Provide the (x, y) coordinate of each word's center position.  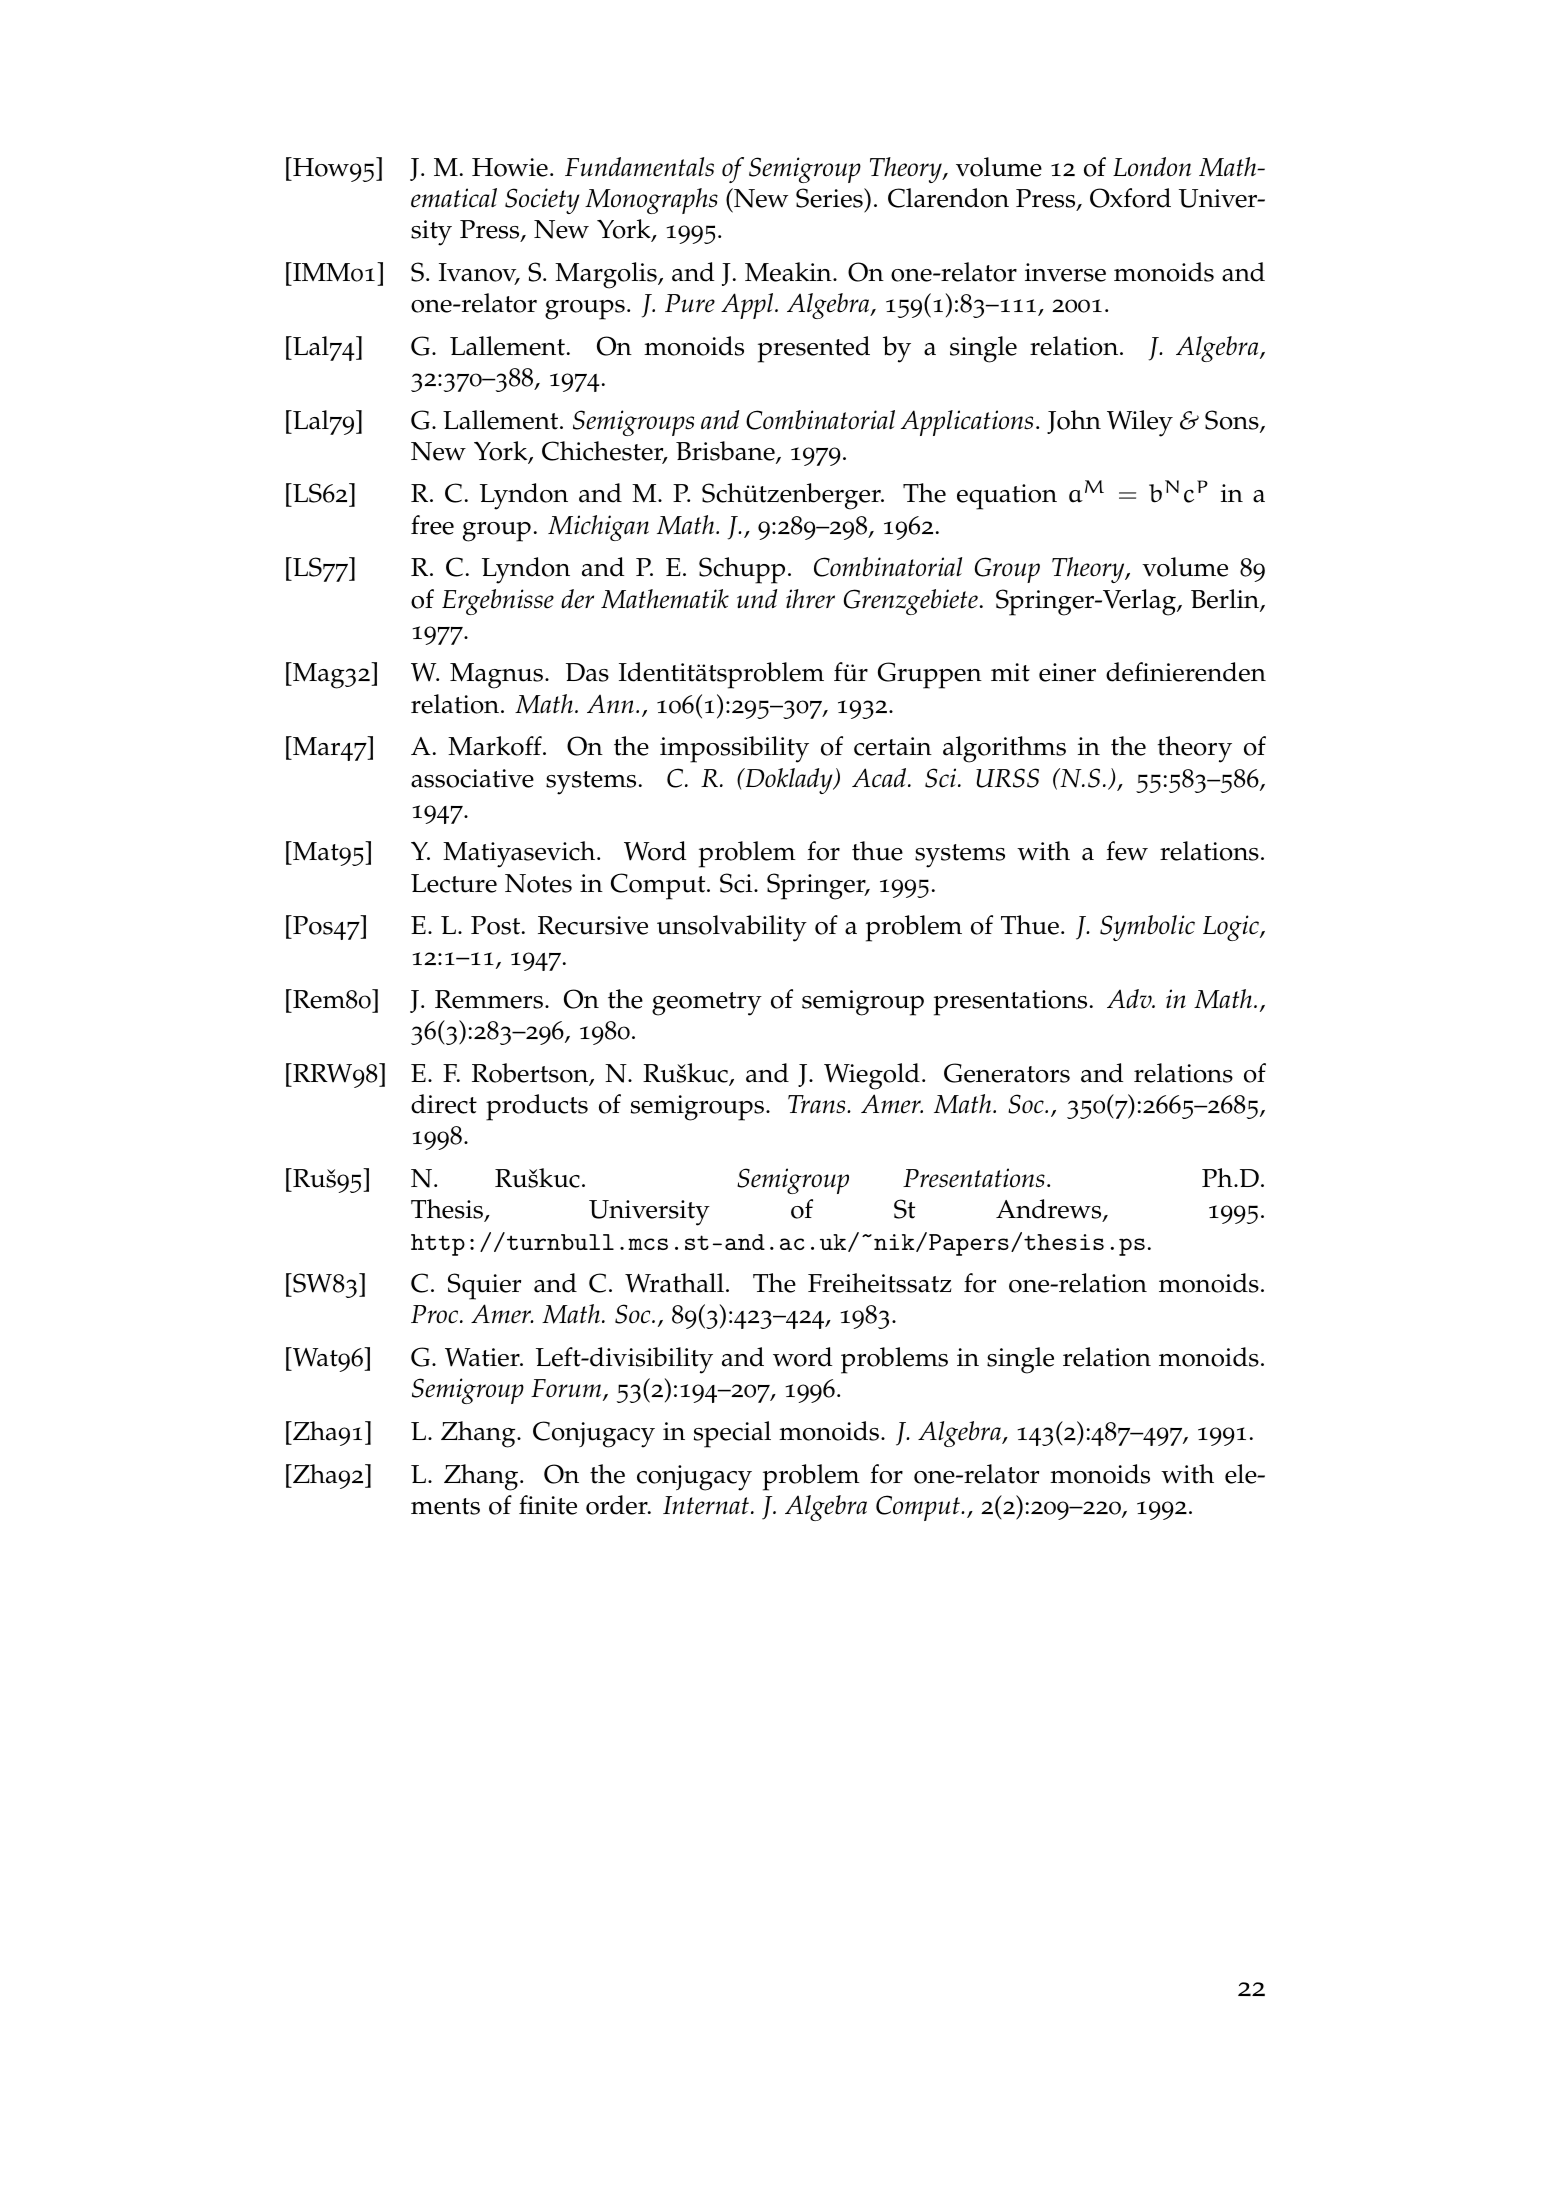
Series (830, 198)
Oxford (1130, 198)
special (732, 1434)
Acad (880, 778)
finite (548, 1505)
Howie (510, 167)
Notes (538, 883)
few (1127, 851)
